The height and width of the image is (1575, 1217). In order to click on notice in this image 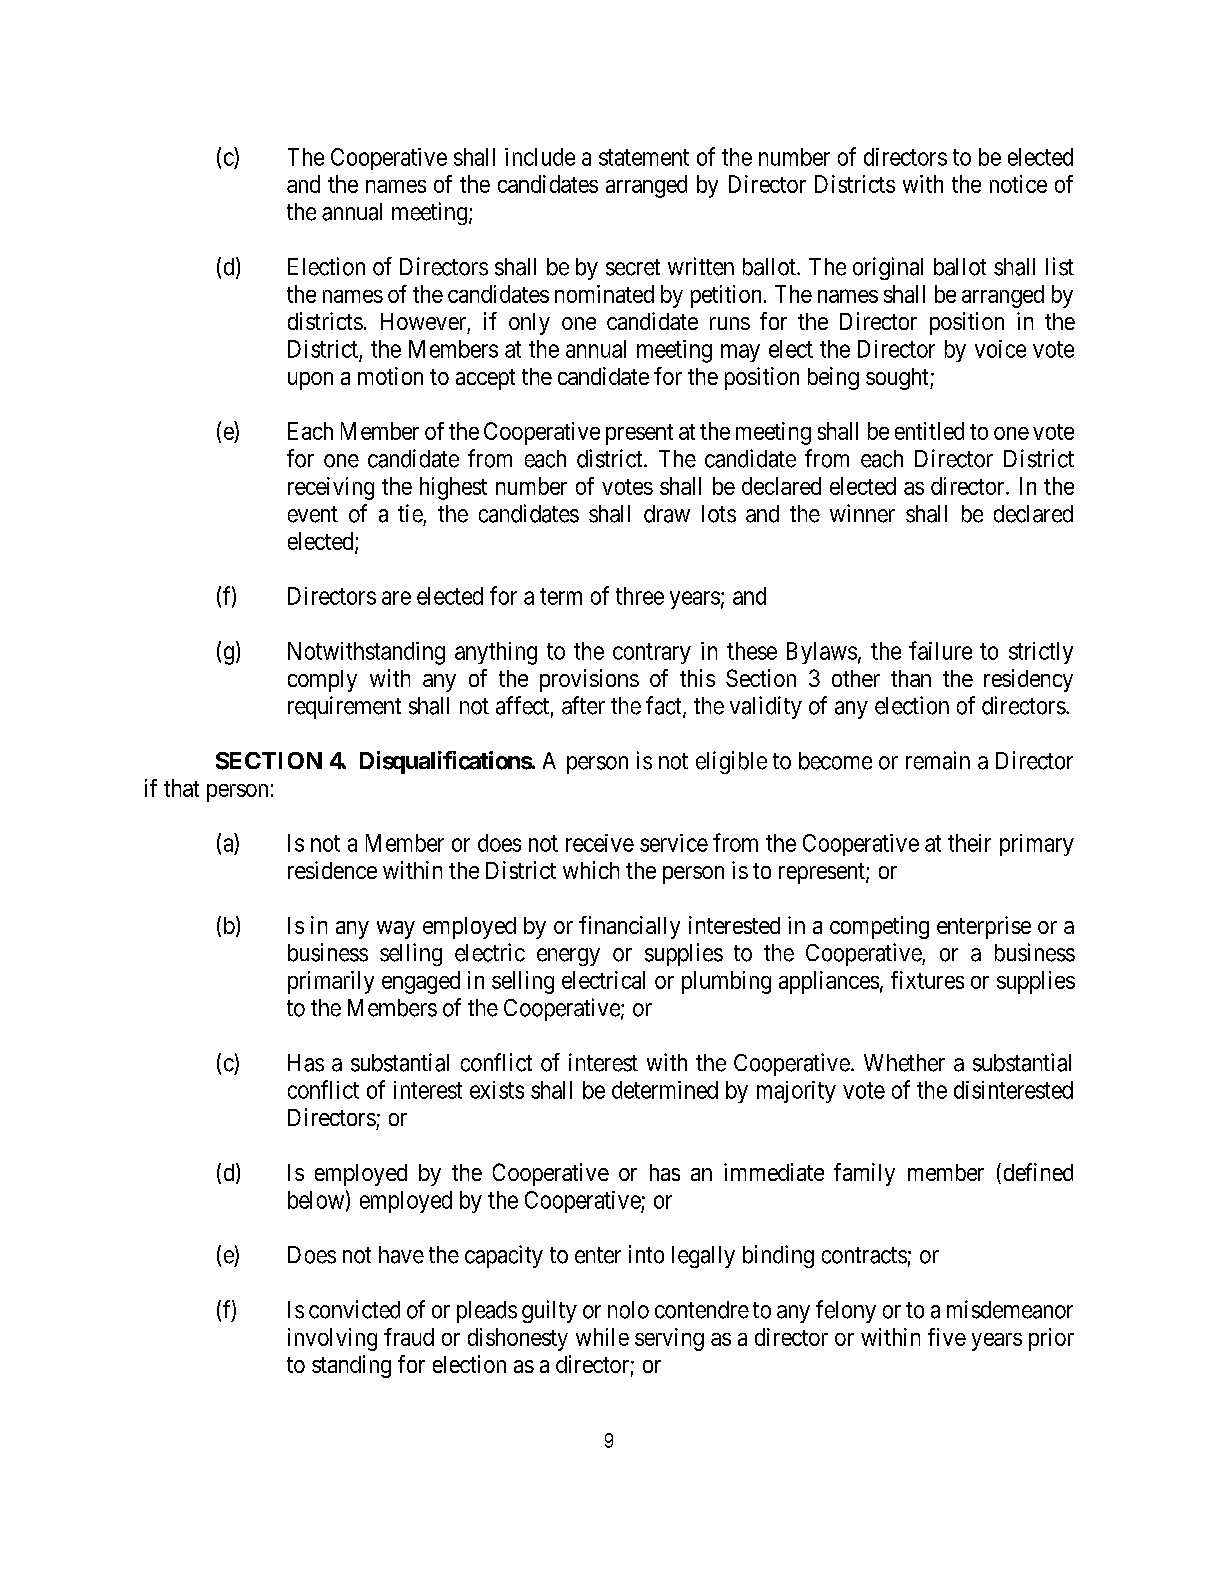, I will do `click(1018, 184)`.
